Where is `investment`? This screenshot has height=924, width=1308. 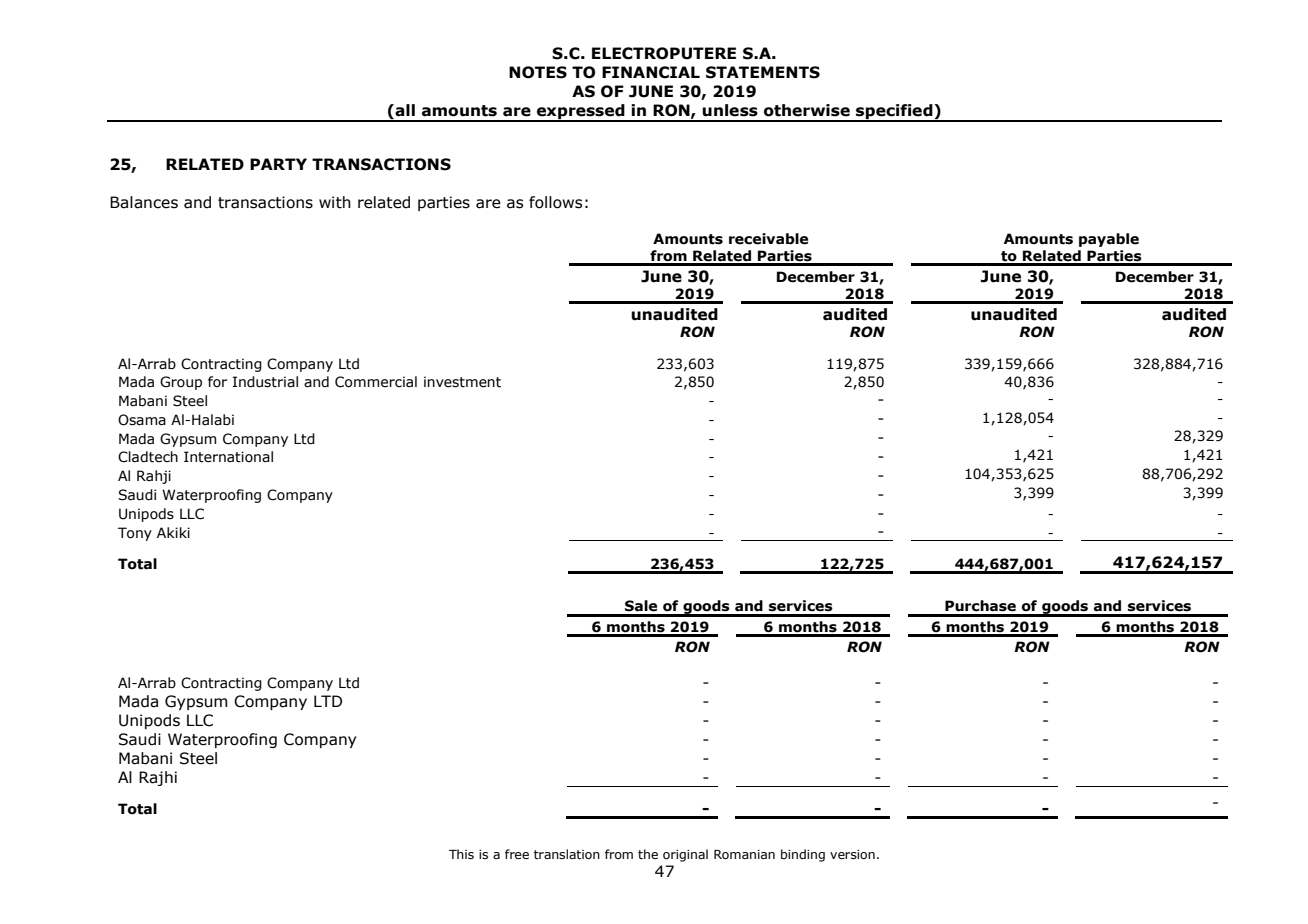
investment is located at coordinates (462, 382).
